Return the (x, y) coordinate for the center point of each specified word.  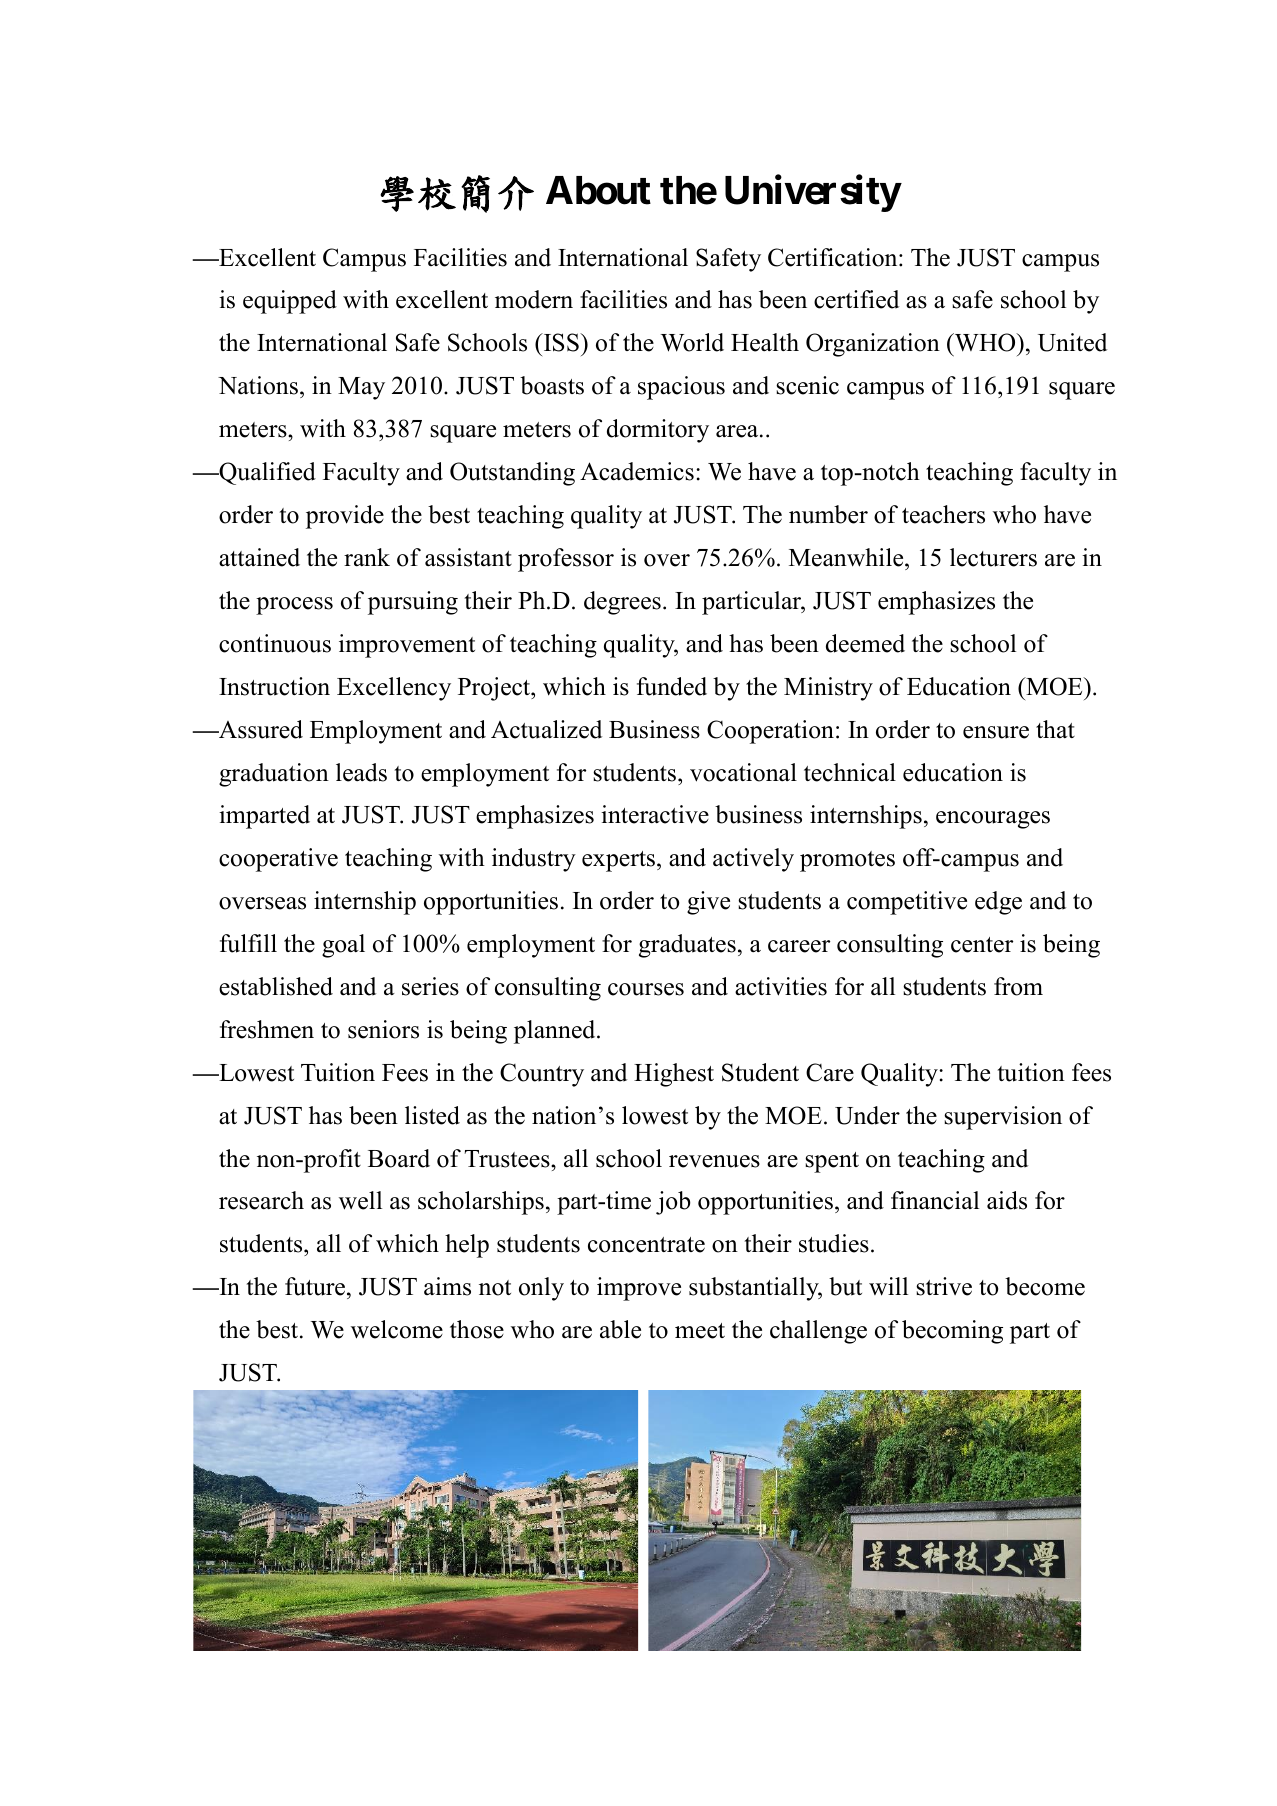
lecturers (993, 557)
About (598, 190)
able (620, 1329)
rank (367, 557)
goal (343, 946)
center (982, 945)
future (316, 1288)
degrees (622, 603)
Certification (834, 257)
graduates (687, 946)
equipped (290, 302)
